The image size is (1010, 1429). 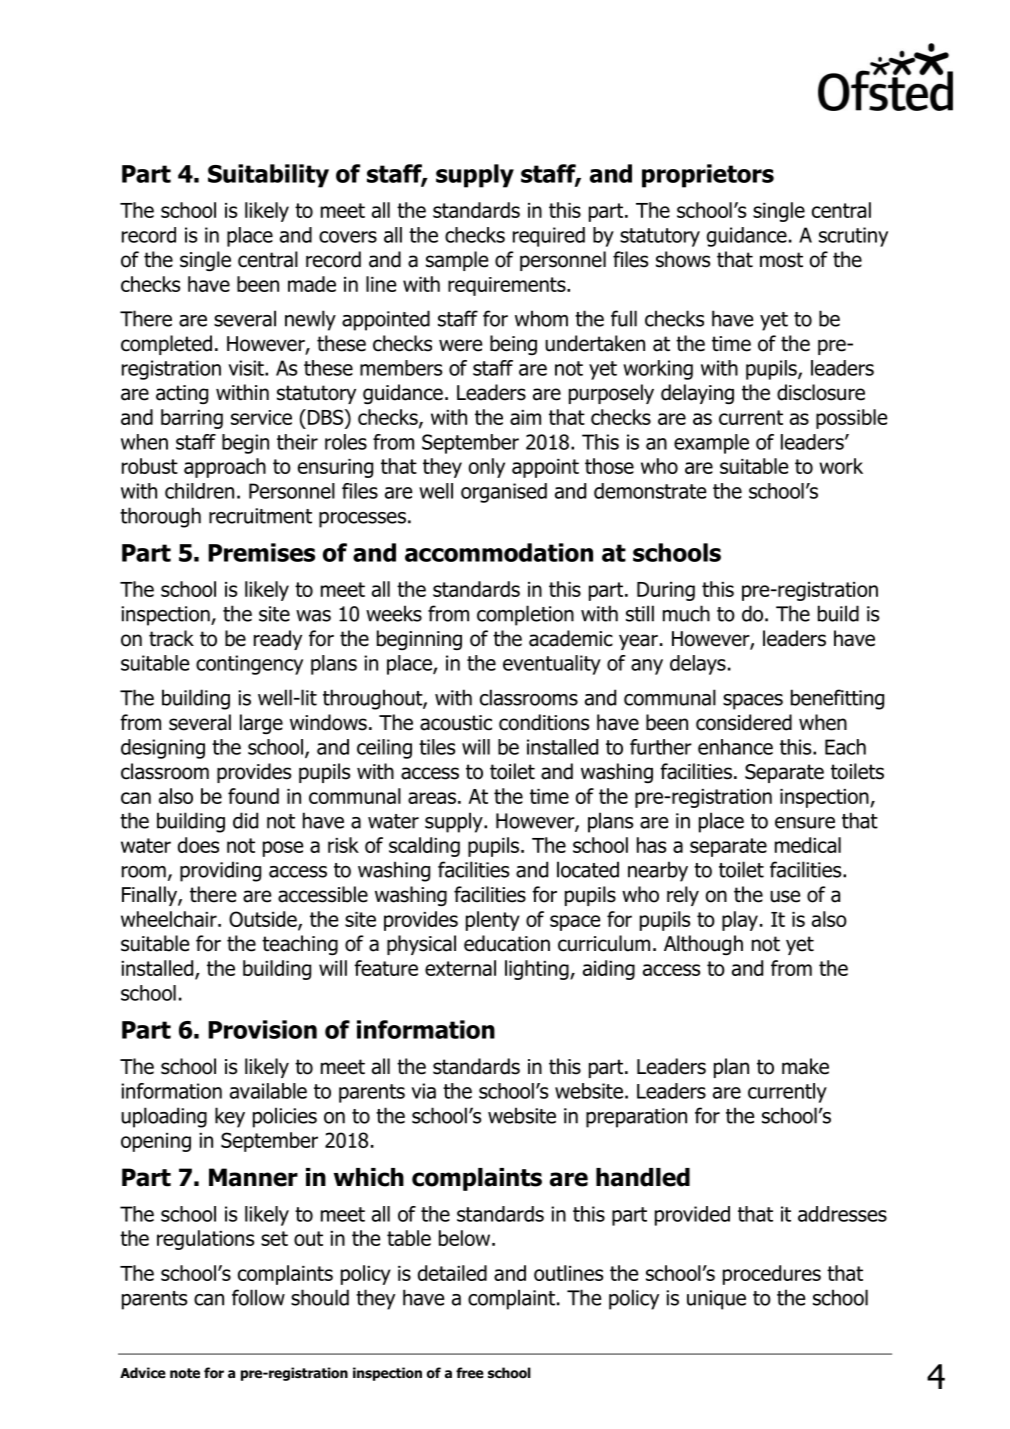 What do you see at coordinates (711, 444) in the image?
I see `example` at bounding box center [711, 444].
